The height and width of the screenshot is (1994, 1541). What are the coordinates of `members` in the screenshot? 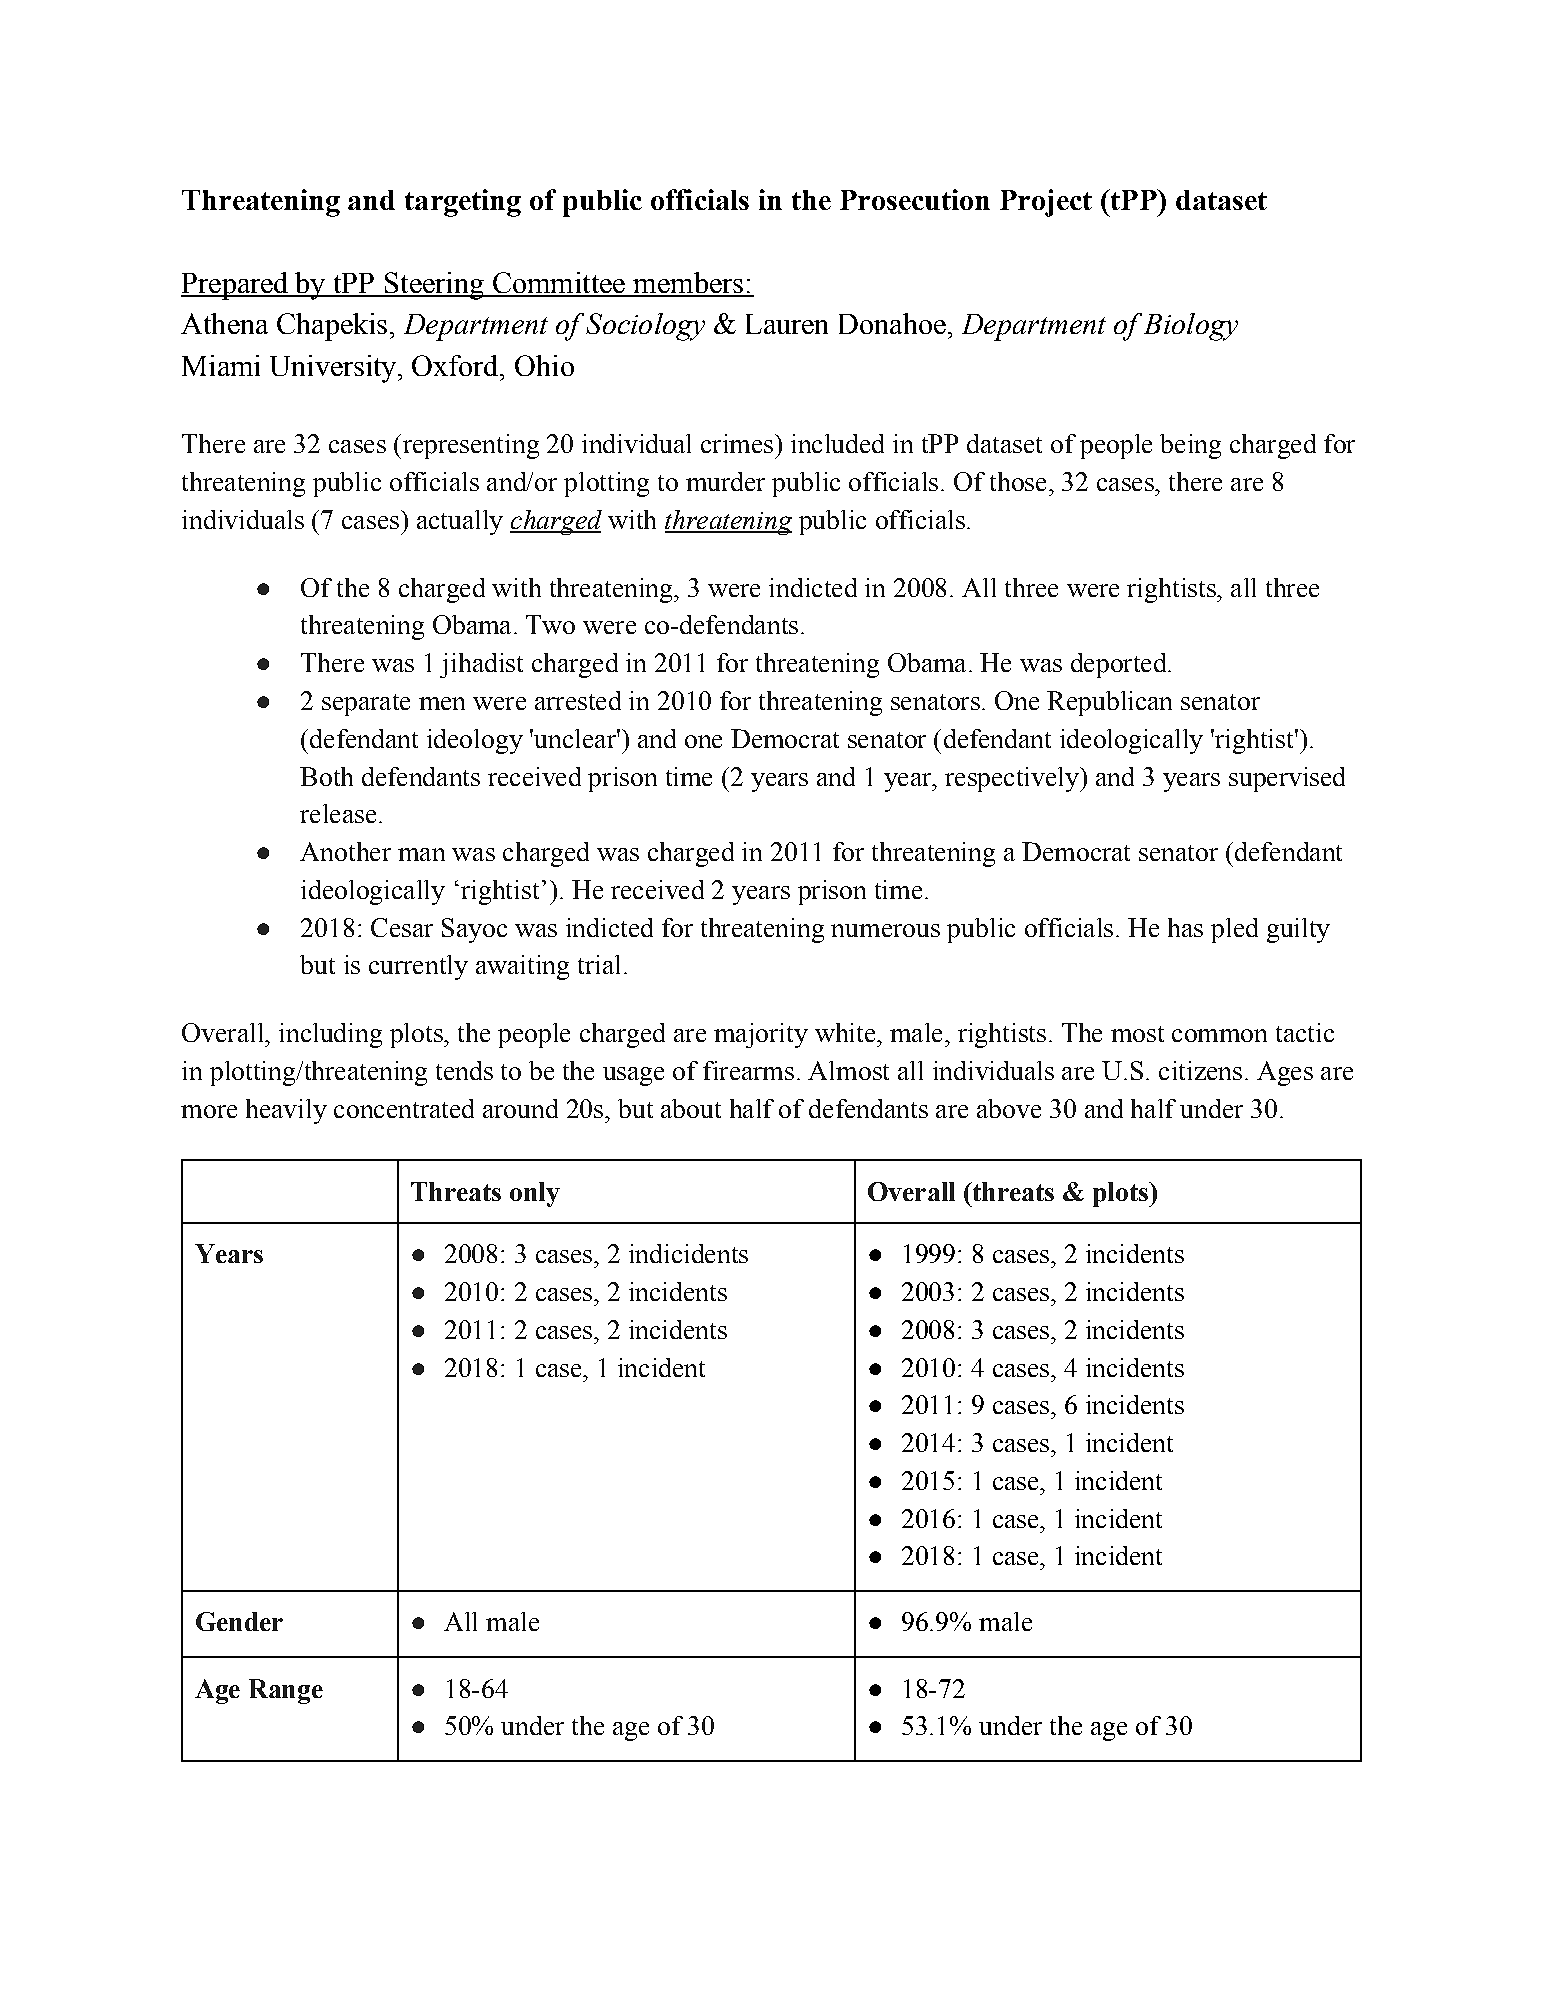 It's located at (688, 284).
